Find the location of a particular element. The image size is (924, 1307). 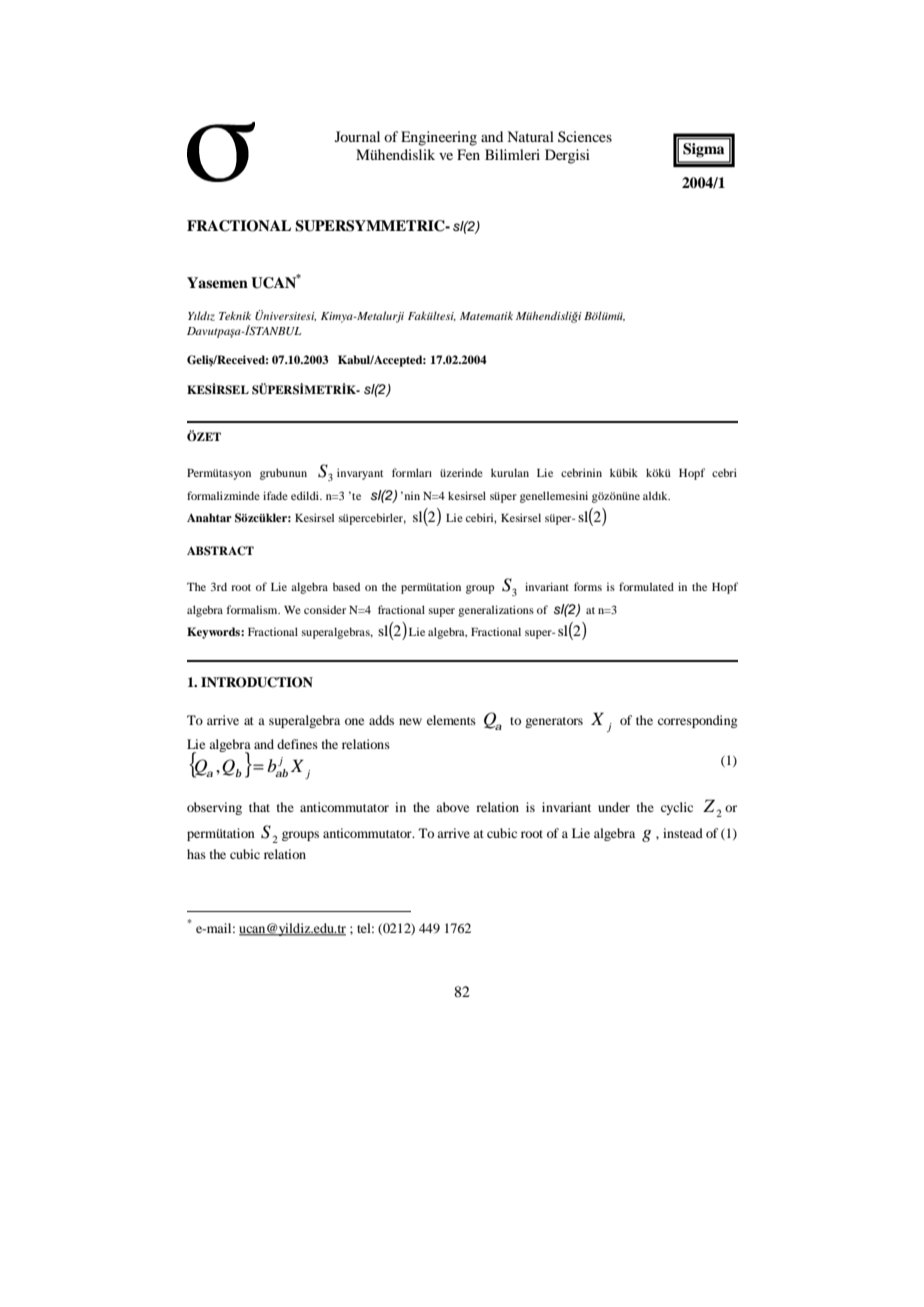

Fen is located at coordinates (468, 154).
